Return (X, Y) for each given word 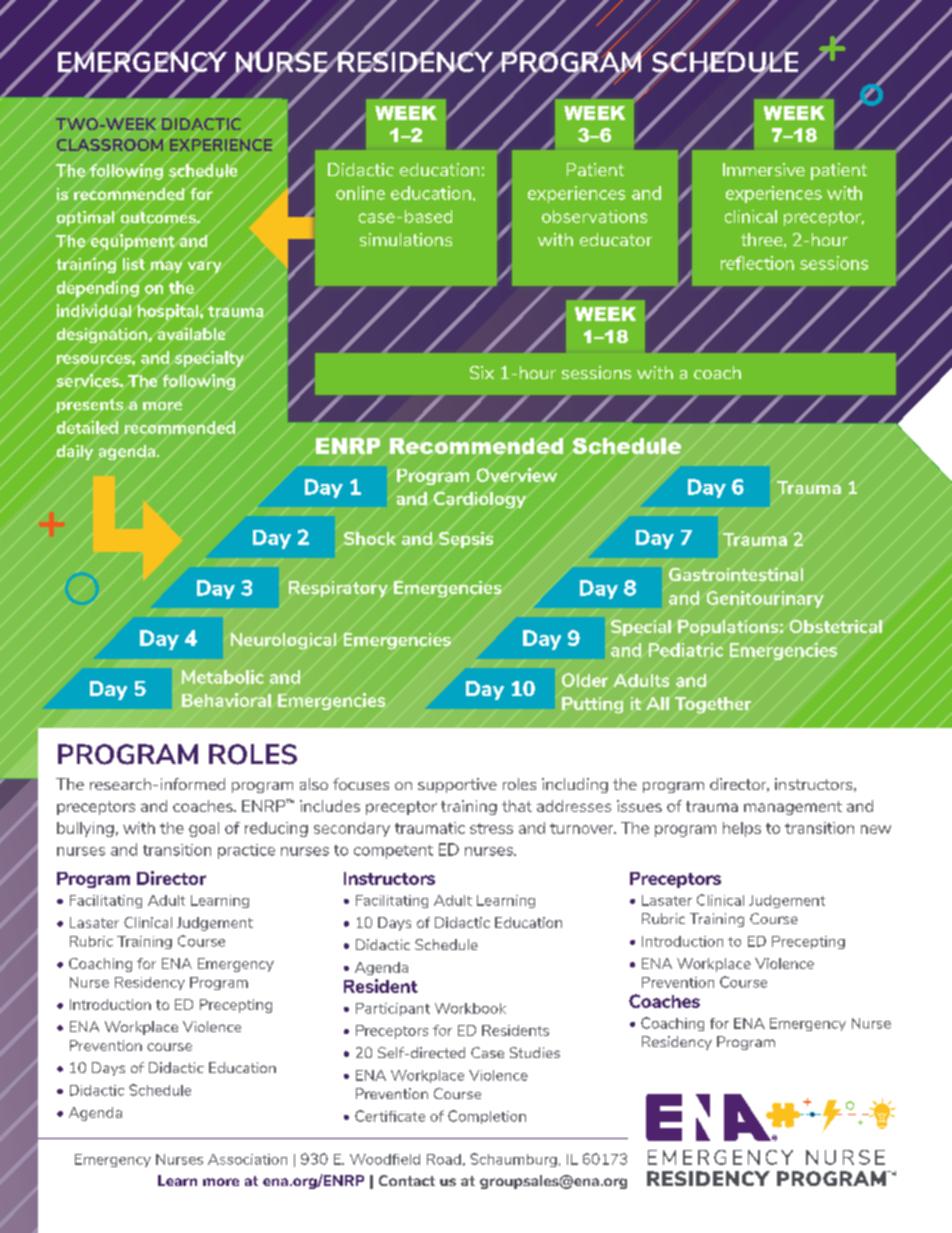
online (360, 193)
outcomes (159, 217)
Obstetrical (836, 626)
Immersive (764, 169)
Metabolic (223, 677)
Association (247, 1159)
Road (444, 1159)
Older (585, 680)
